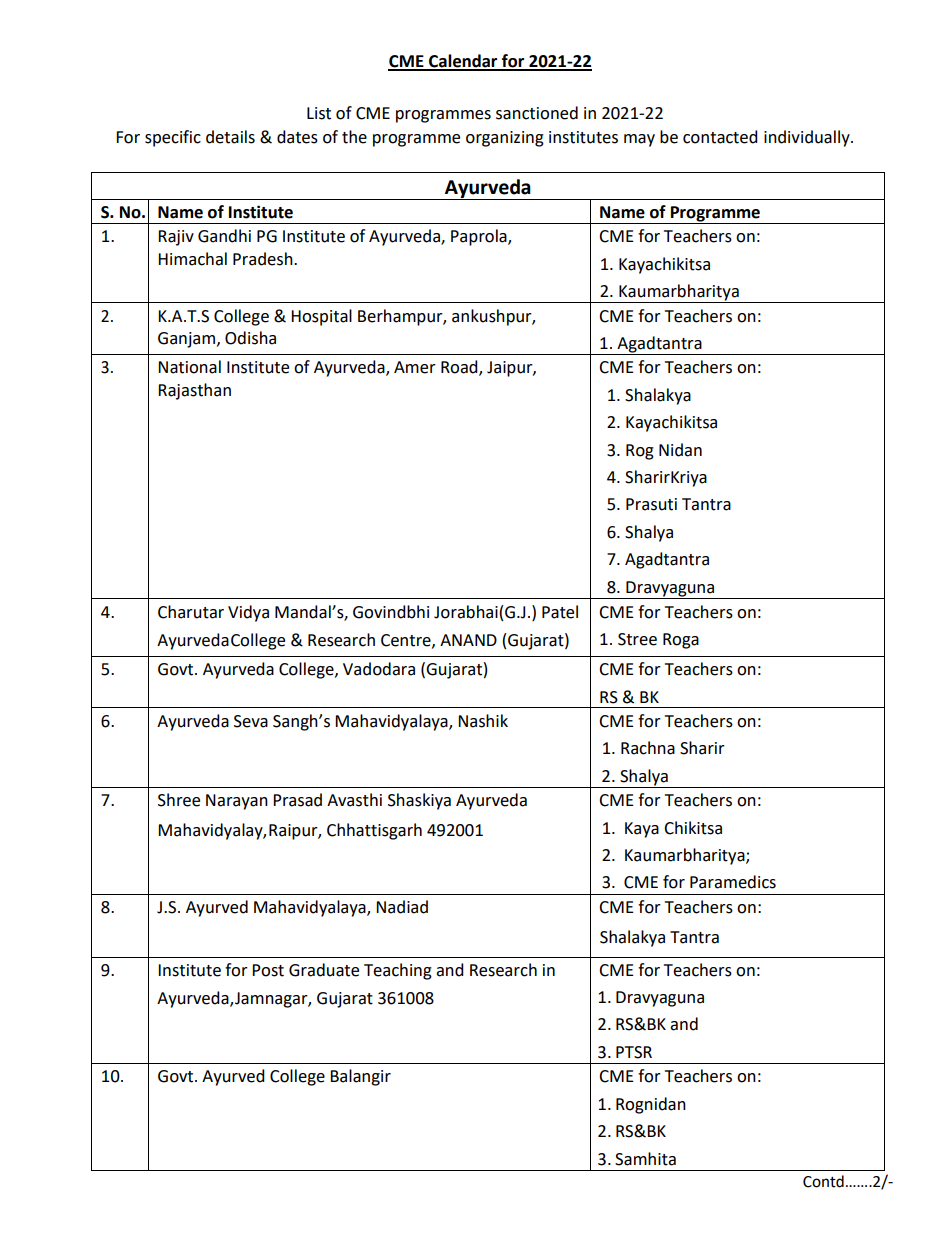 Image resolution: width=952 pixels, height=1233 pixels. I want to click on details, so click(230, 137).
